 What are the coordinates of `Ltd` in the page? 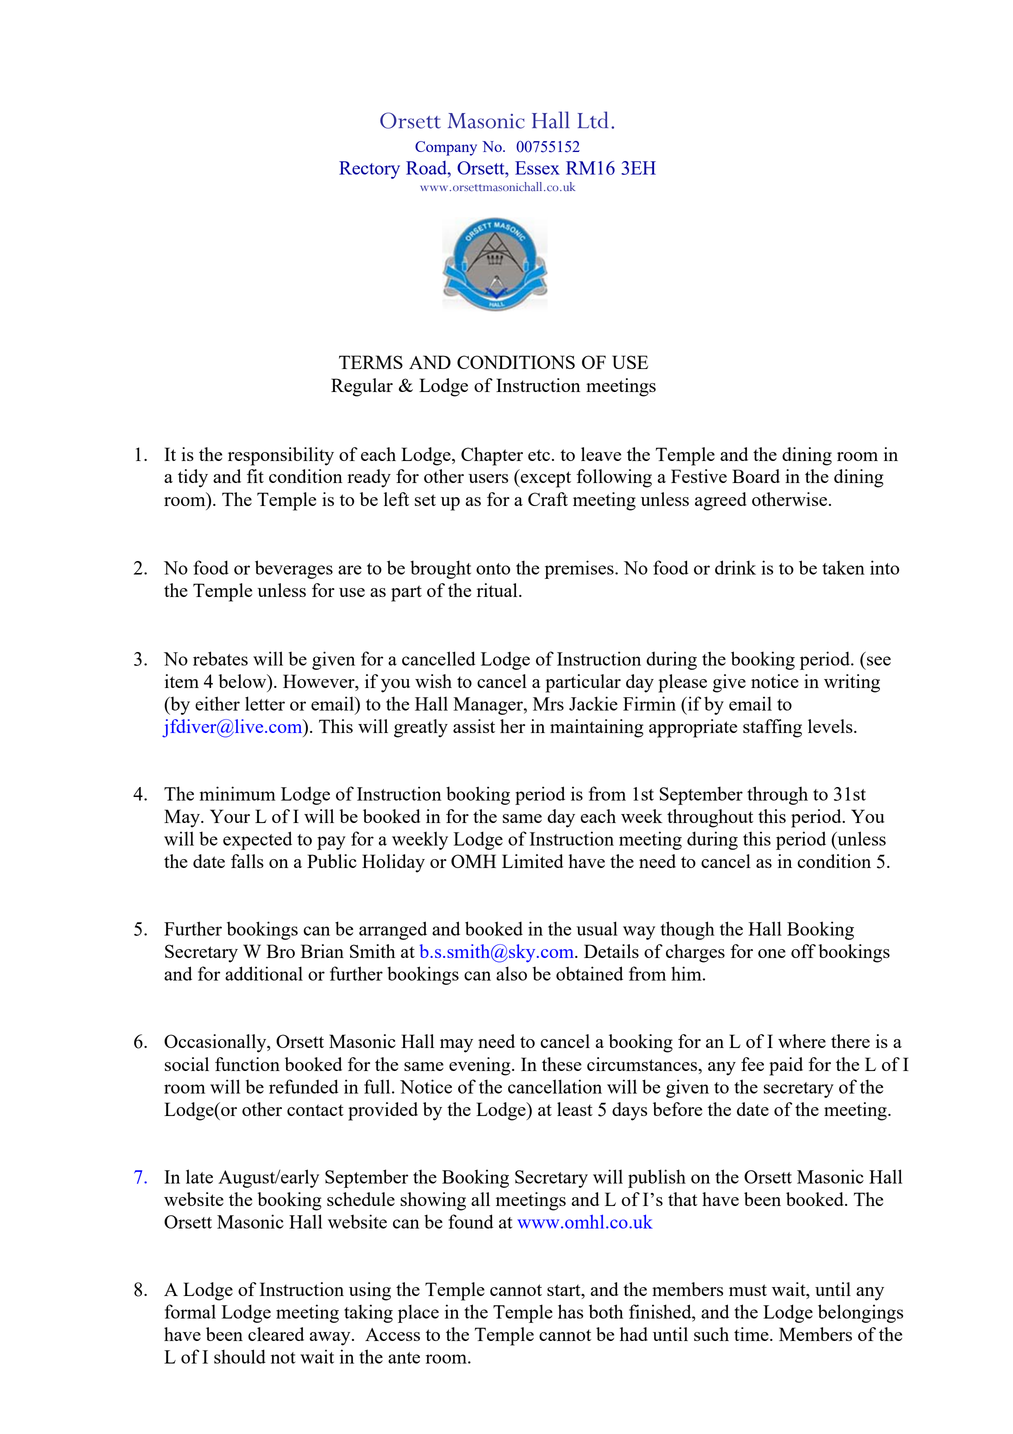 It's located at (593, 120).
